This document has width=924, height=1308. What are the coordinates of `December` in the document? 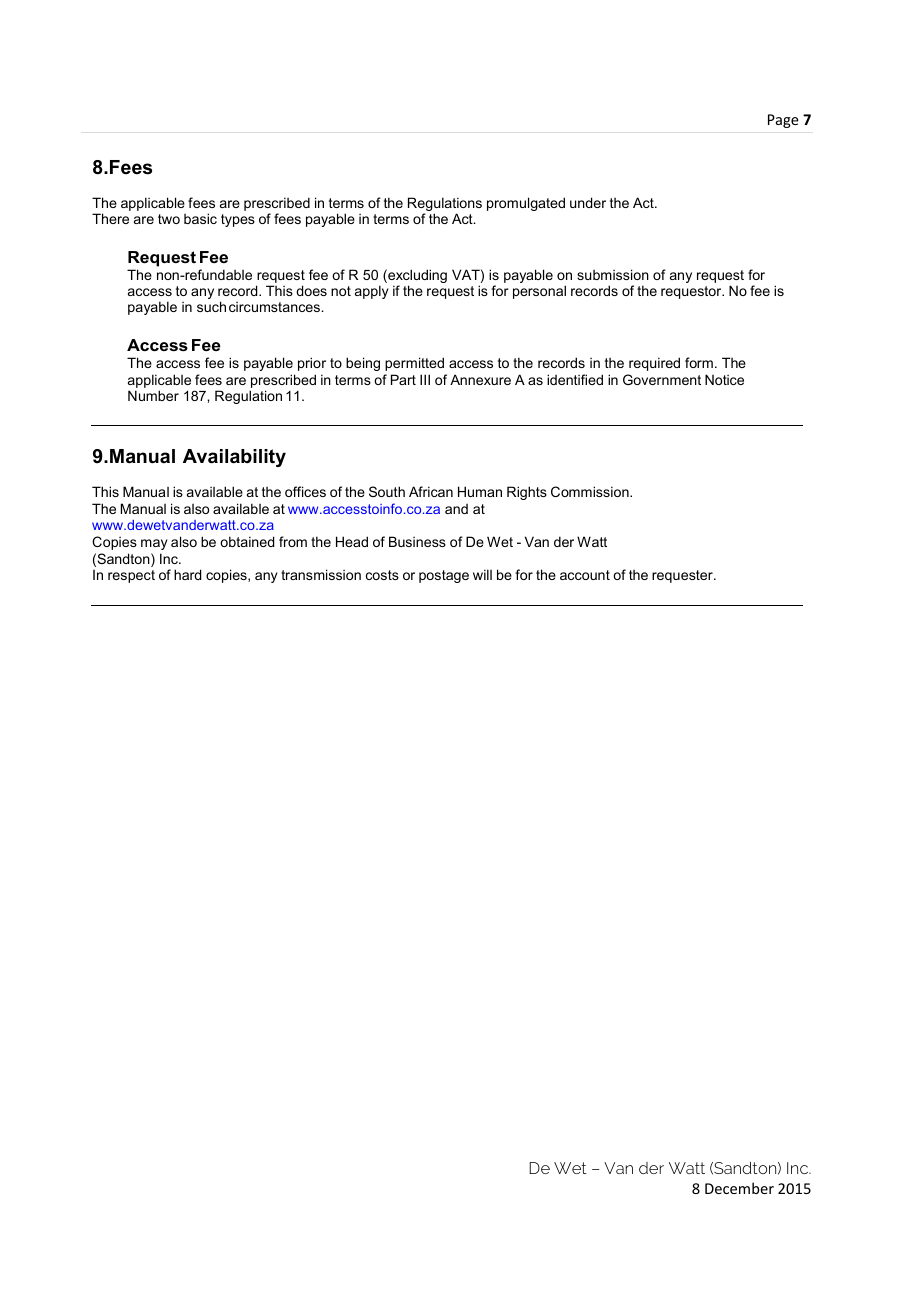 It's located at (739, 1188).
